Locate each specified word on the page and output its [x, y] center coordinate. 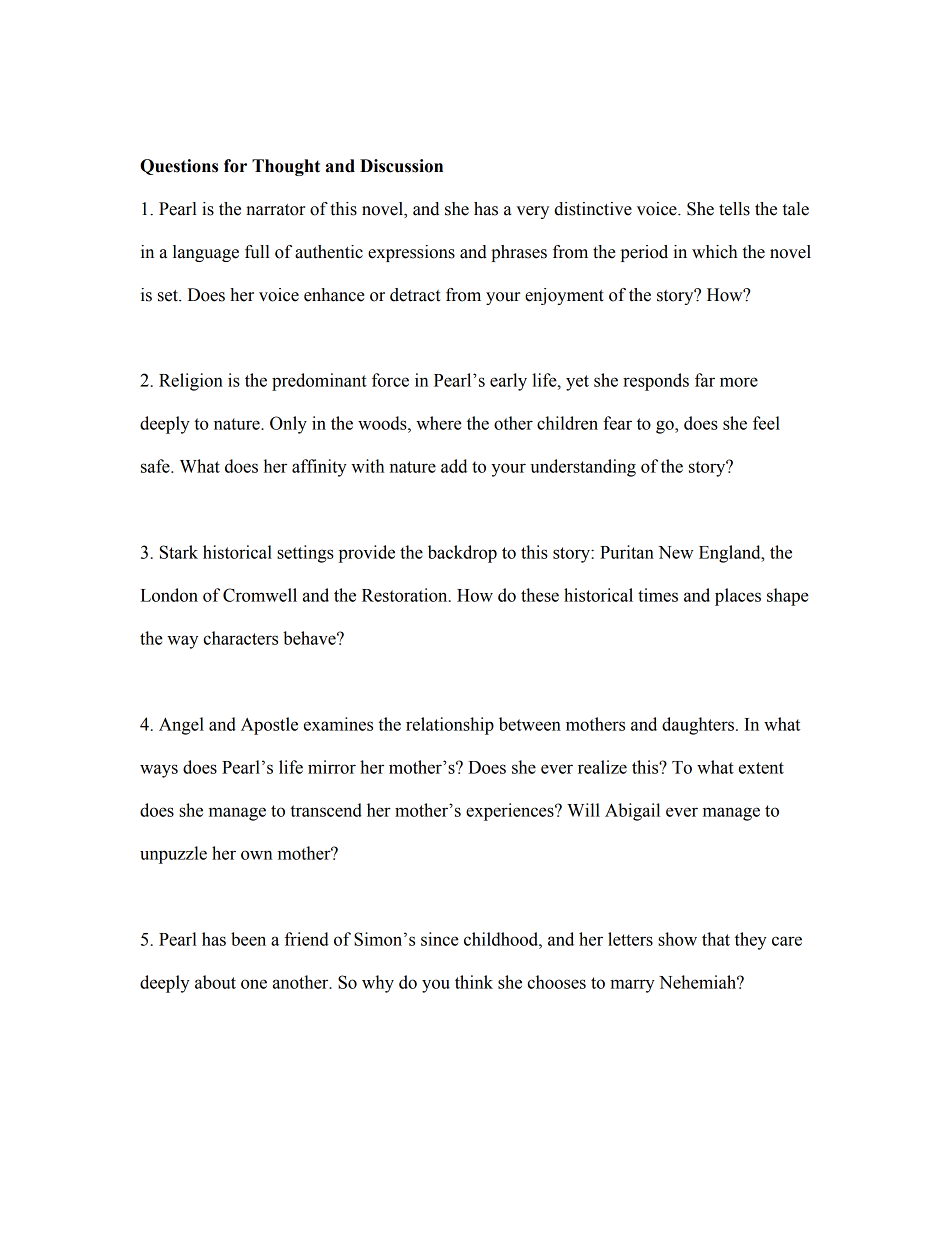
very [532, 212]
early [508, 382]
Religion [191, 382]
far [705, 380]
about [215, 982]
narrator [275, 210]
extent [761, 768]
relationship [450, 726]
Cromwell [260, 595]
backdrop [462, 554]
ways [159, 771]
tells [734, 209]
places [738, 597]
